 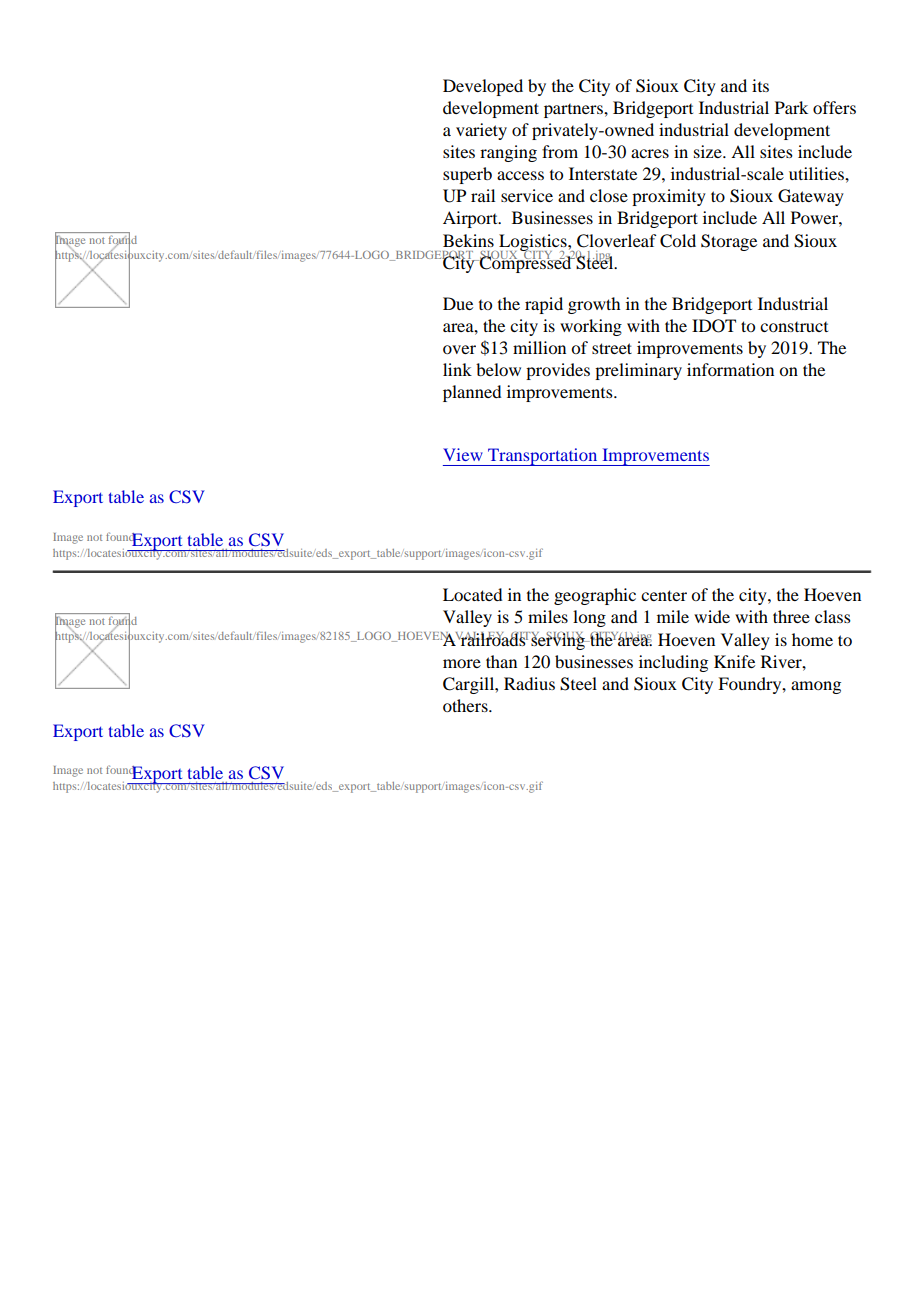 I want to click on View, so click(x=463, y=454).
